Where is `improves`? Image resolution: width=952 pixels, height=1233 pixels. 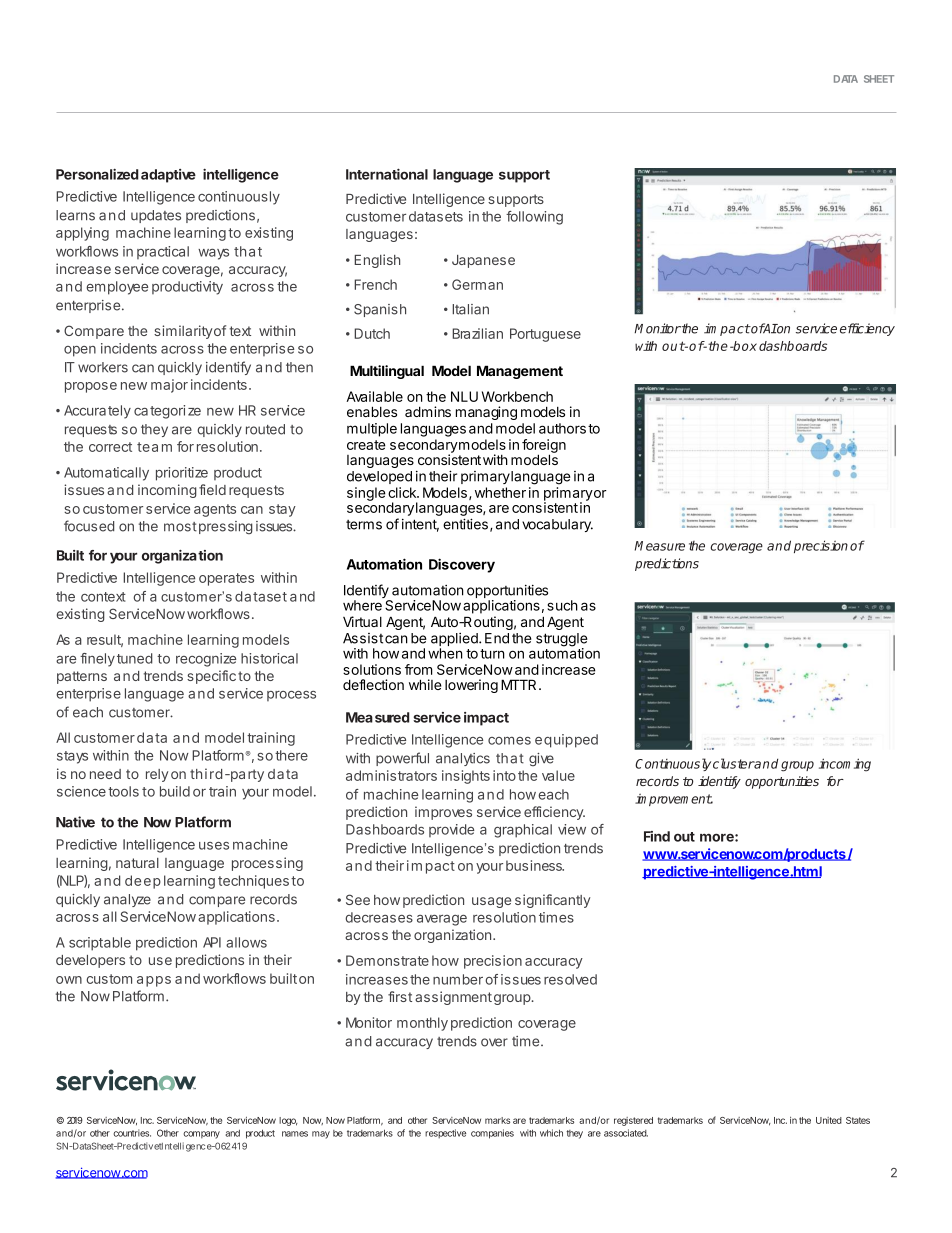
improves is located at coordinates (443, 813).
